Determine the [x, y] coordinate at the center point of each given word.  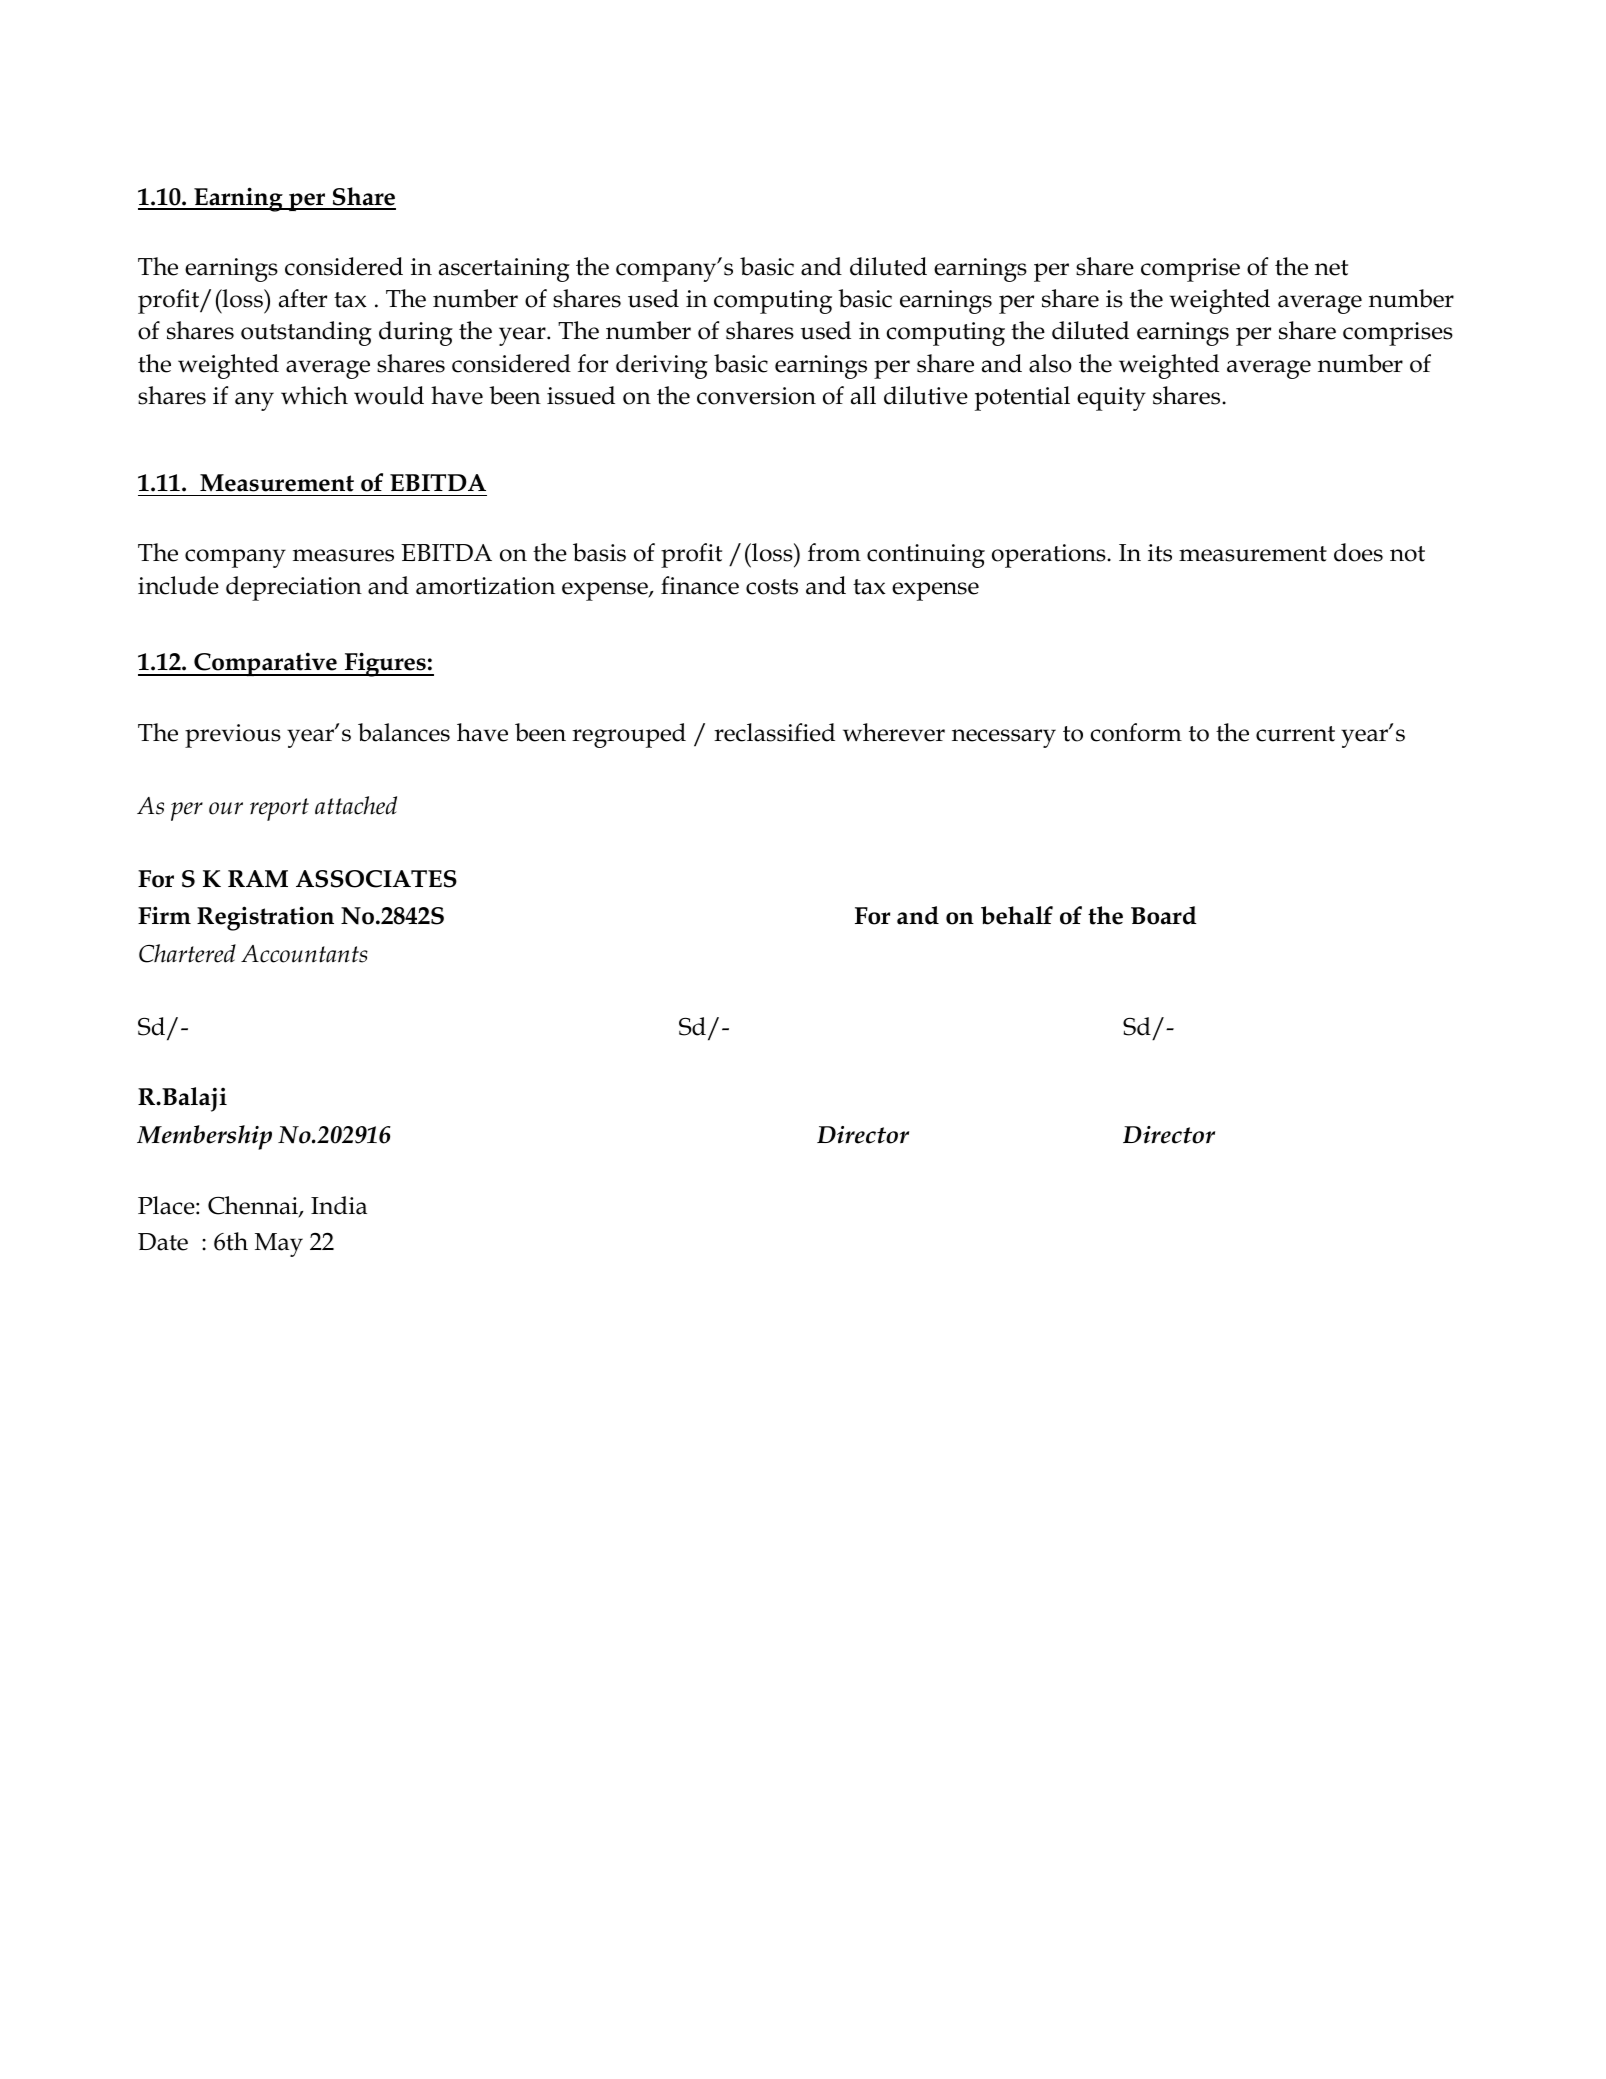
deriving [662, 366]
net [1331, 268]
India [339, 1205]
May [279, 1245]
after [303, 298]
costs [772, 587]
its [1160, 553]
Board [1164, 915]
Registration [265, 918]
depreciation [294, 588]
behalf [1017, 915]
